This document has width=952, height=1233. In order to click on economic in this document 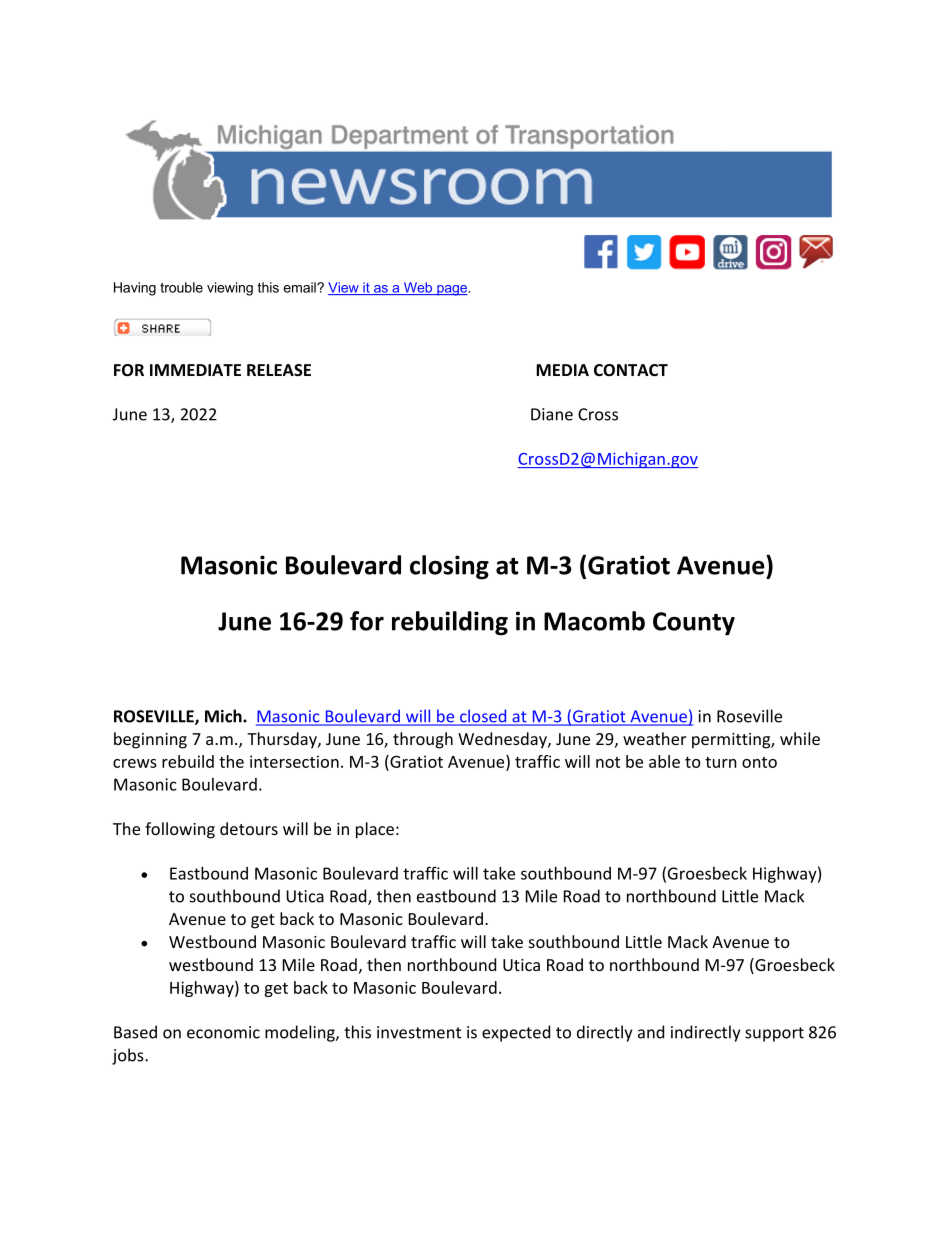, I will do `click(223, 1032)`.
